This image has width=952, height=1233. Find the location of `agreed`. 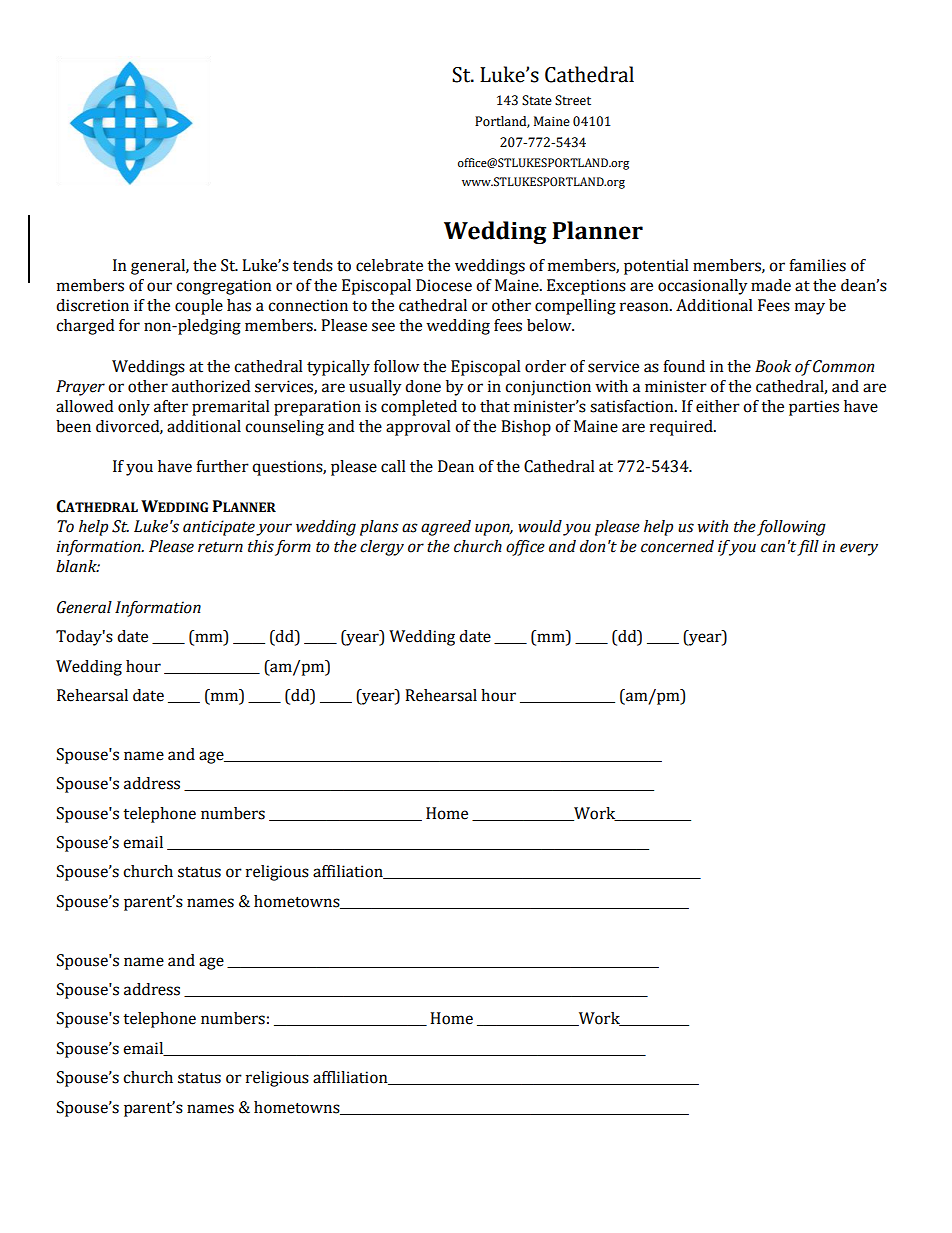

agreed is located at coordinates (446, 528).
